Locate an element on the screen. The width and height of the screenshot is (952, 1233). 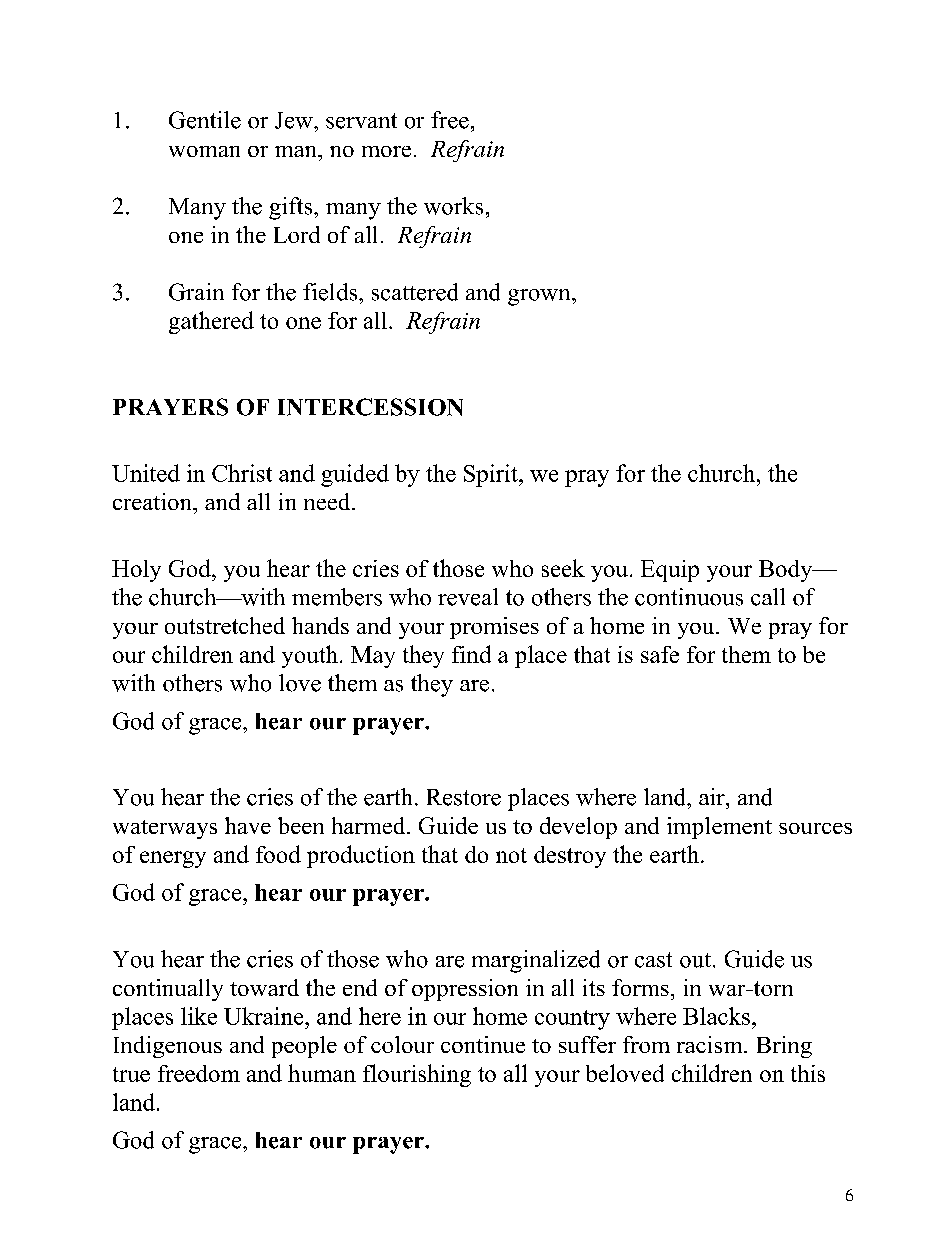
have is located at coordinates (248, 825).
